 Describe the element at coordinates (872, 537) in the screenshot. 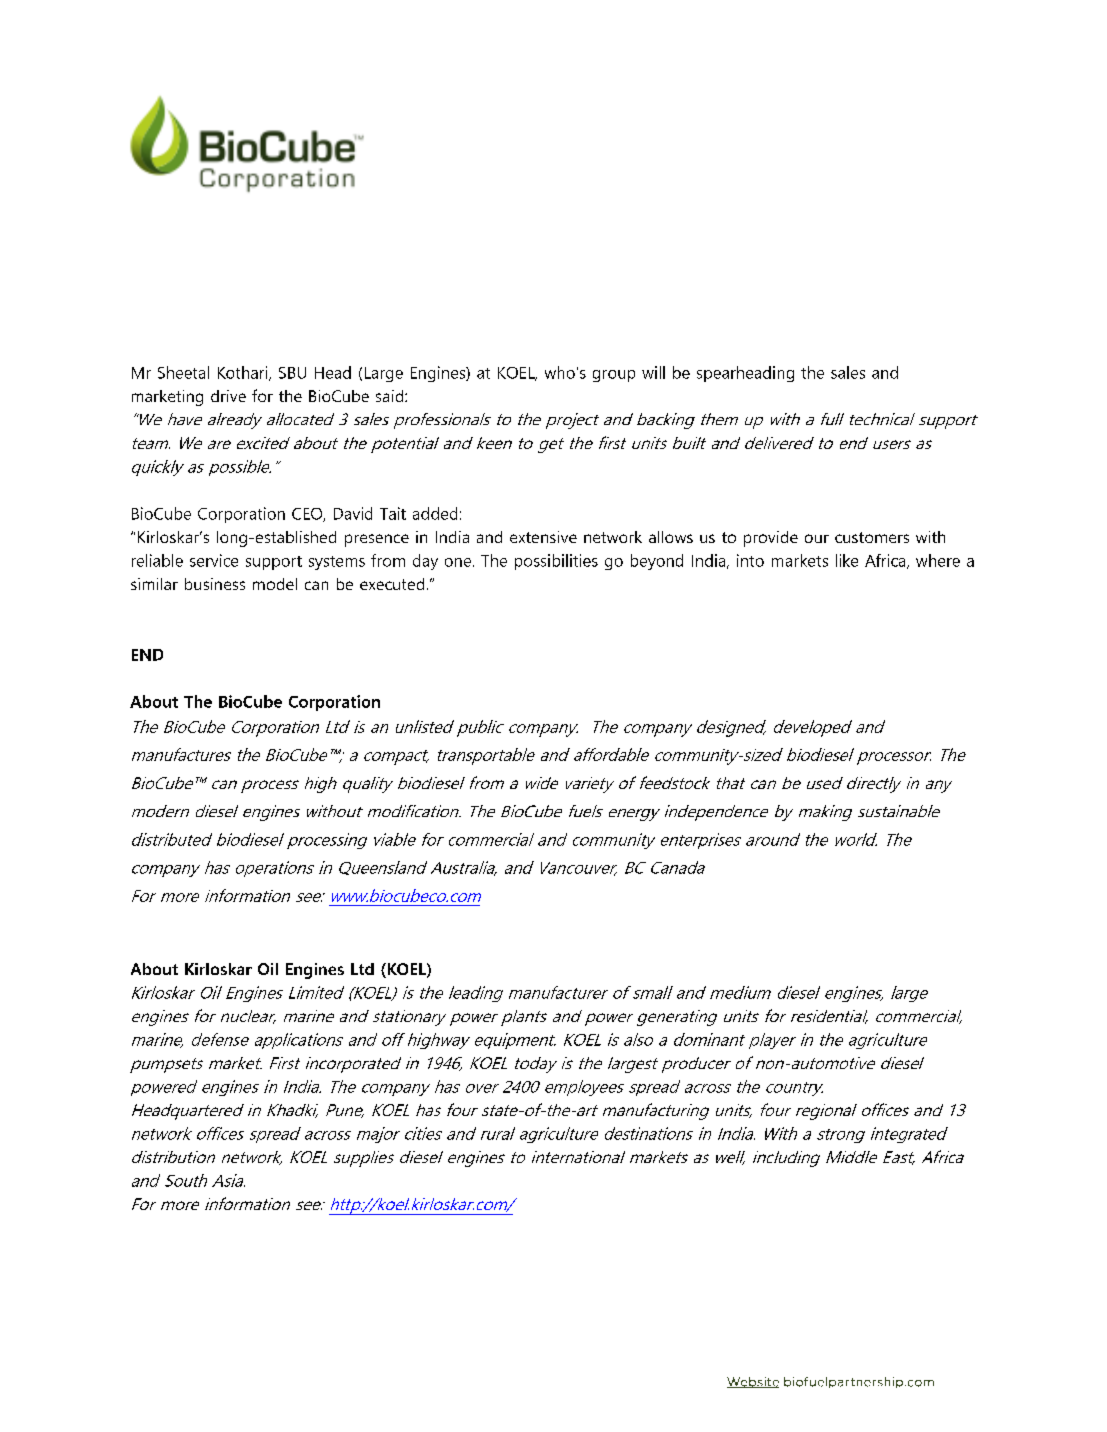

I see `customers` at that location.
